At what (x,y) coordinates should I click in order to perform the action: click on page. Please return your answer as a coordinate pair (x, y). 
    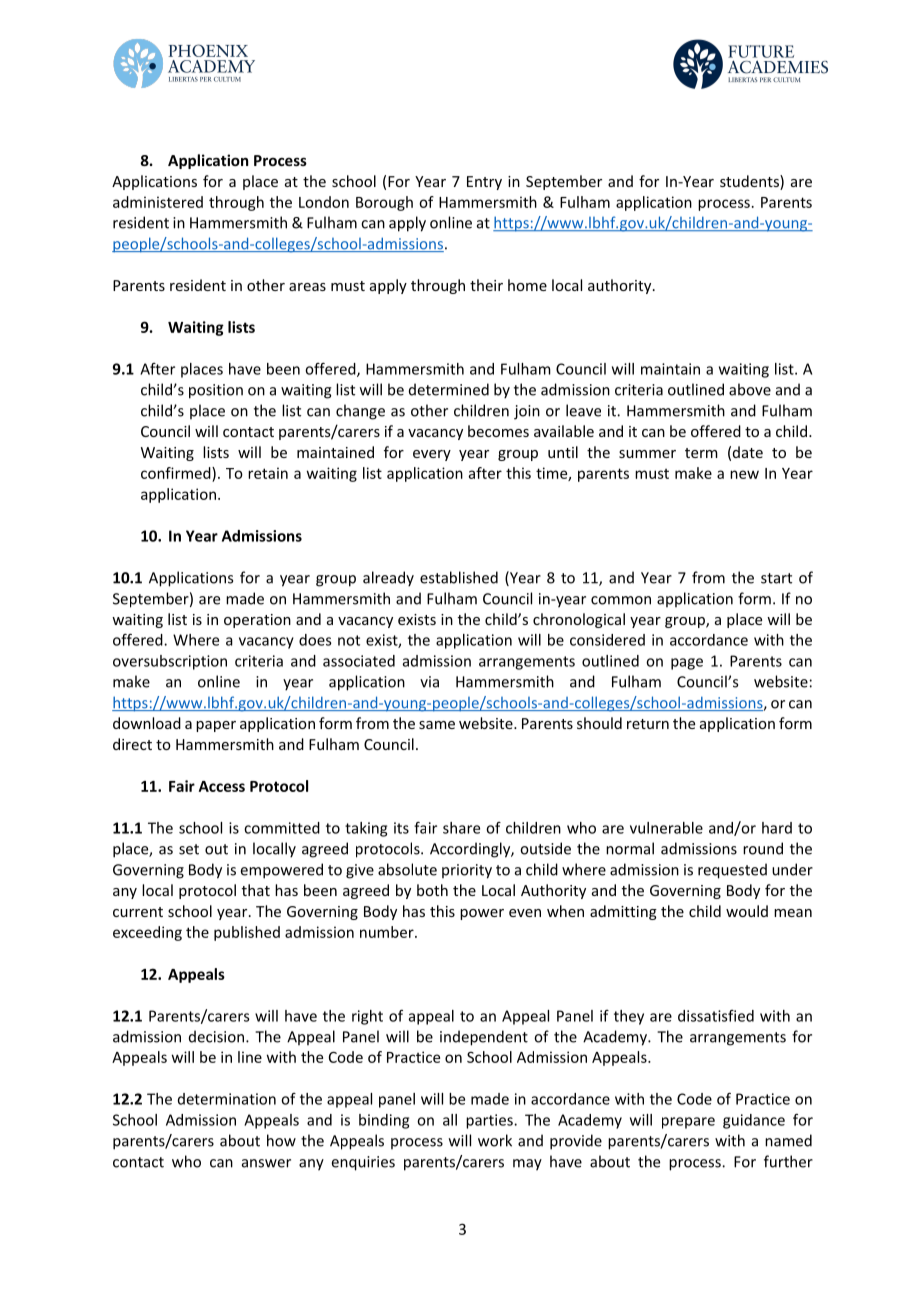
    Looking at the image, I should click on (687, 664).
